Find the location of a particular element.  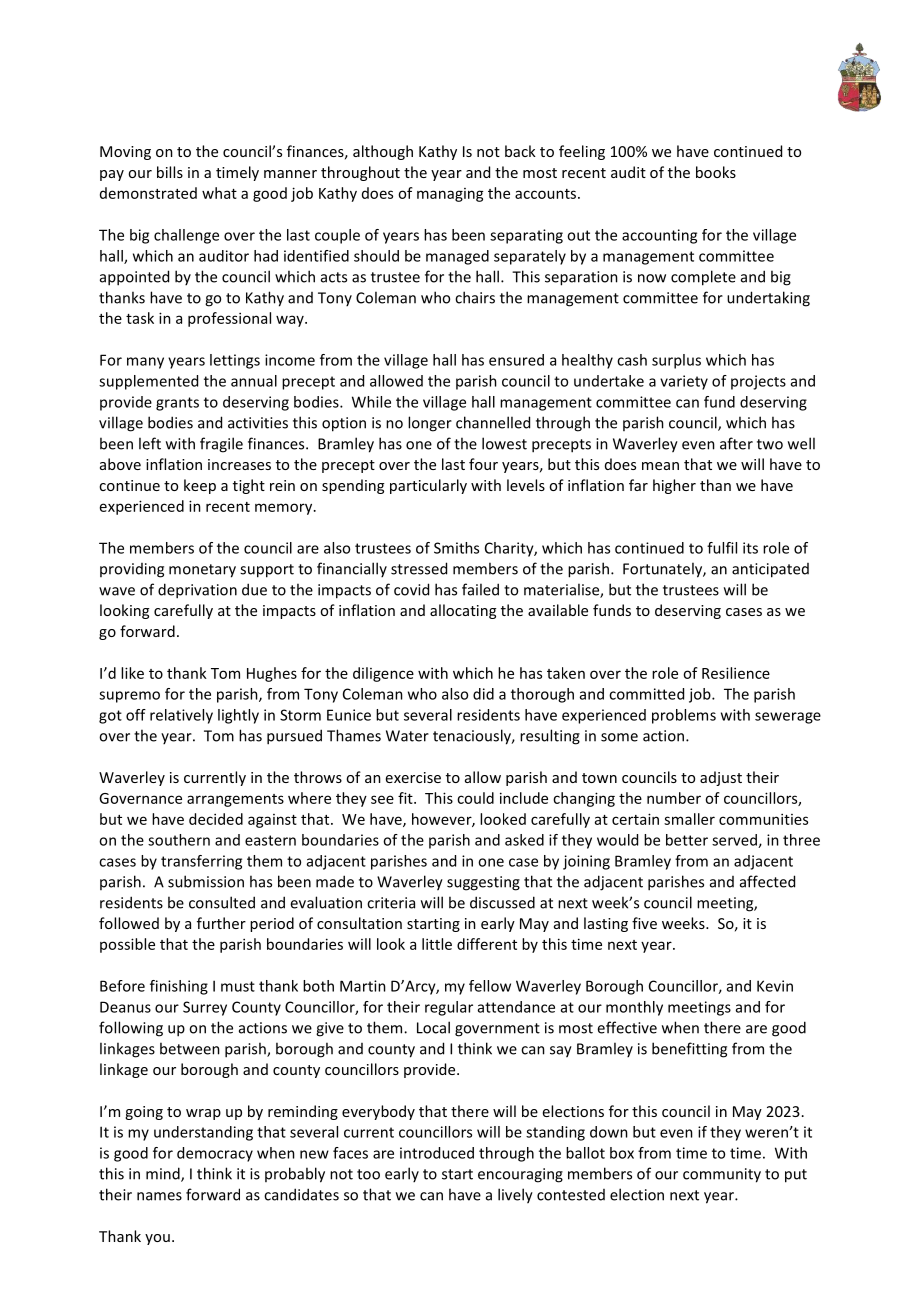

lively is located at coordinates (515, 1196).
